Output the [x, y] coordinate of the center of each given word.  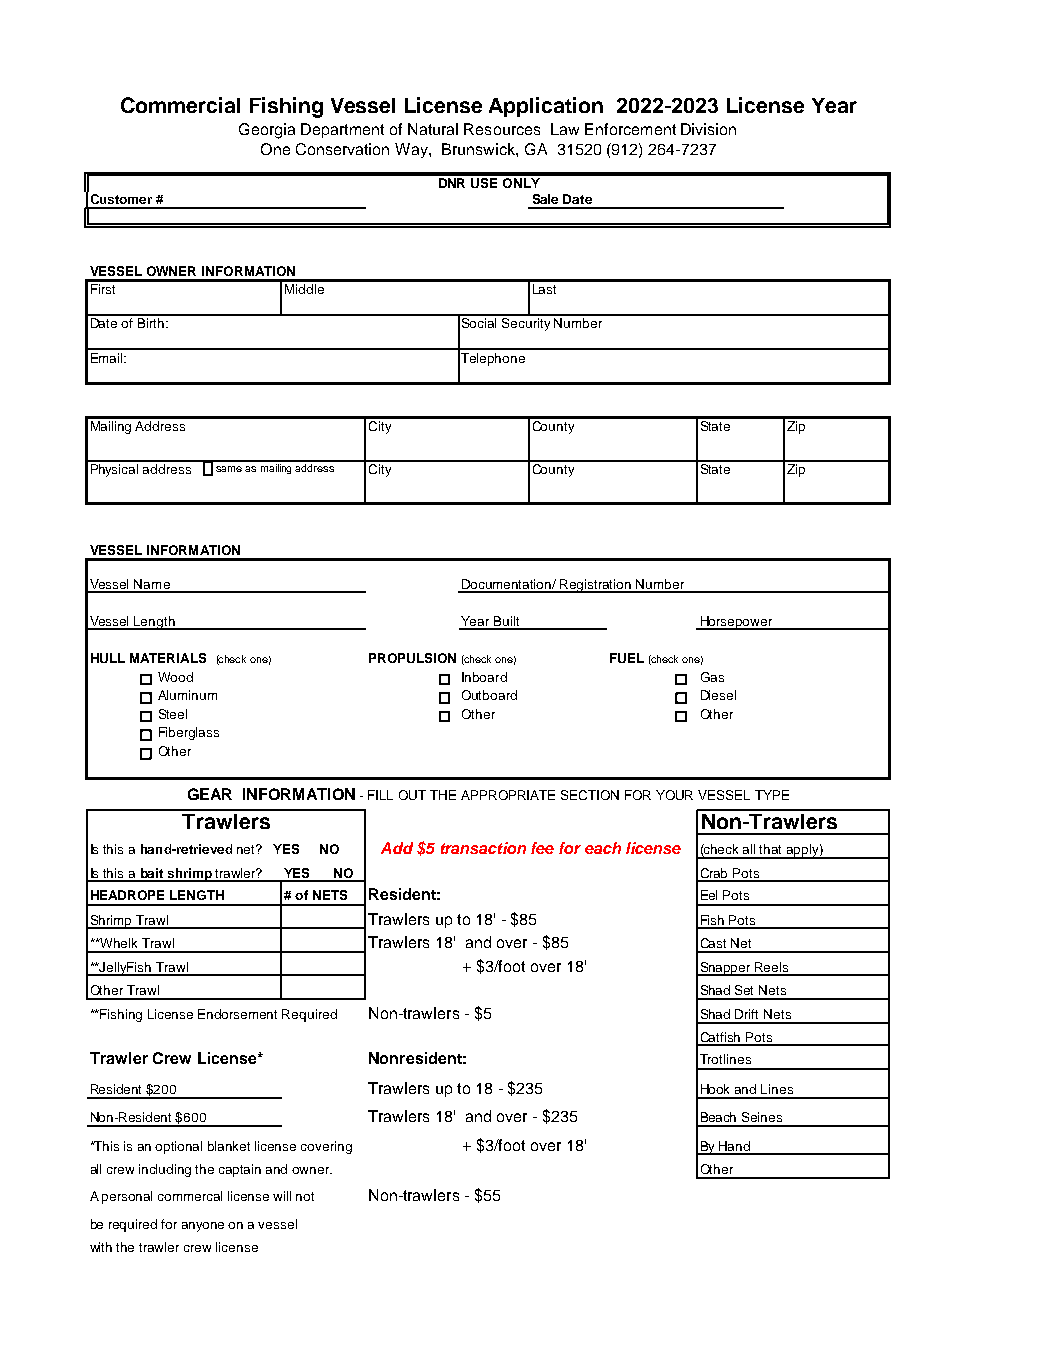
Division [708, 129]
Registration [596, 586]
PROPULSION [412, 658]
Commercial [180, 105]
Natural [433, 129]
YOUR [674, 795]
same [229, 469]
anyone [203, 1227]
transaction [483, 848]
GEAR [210, 794]
